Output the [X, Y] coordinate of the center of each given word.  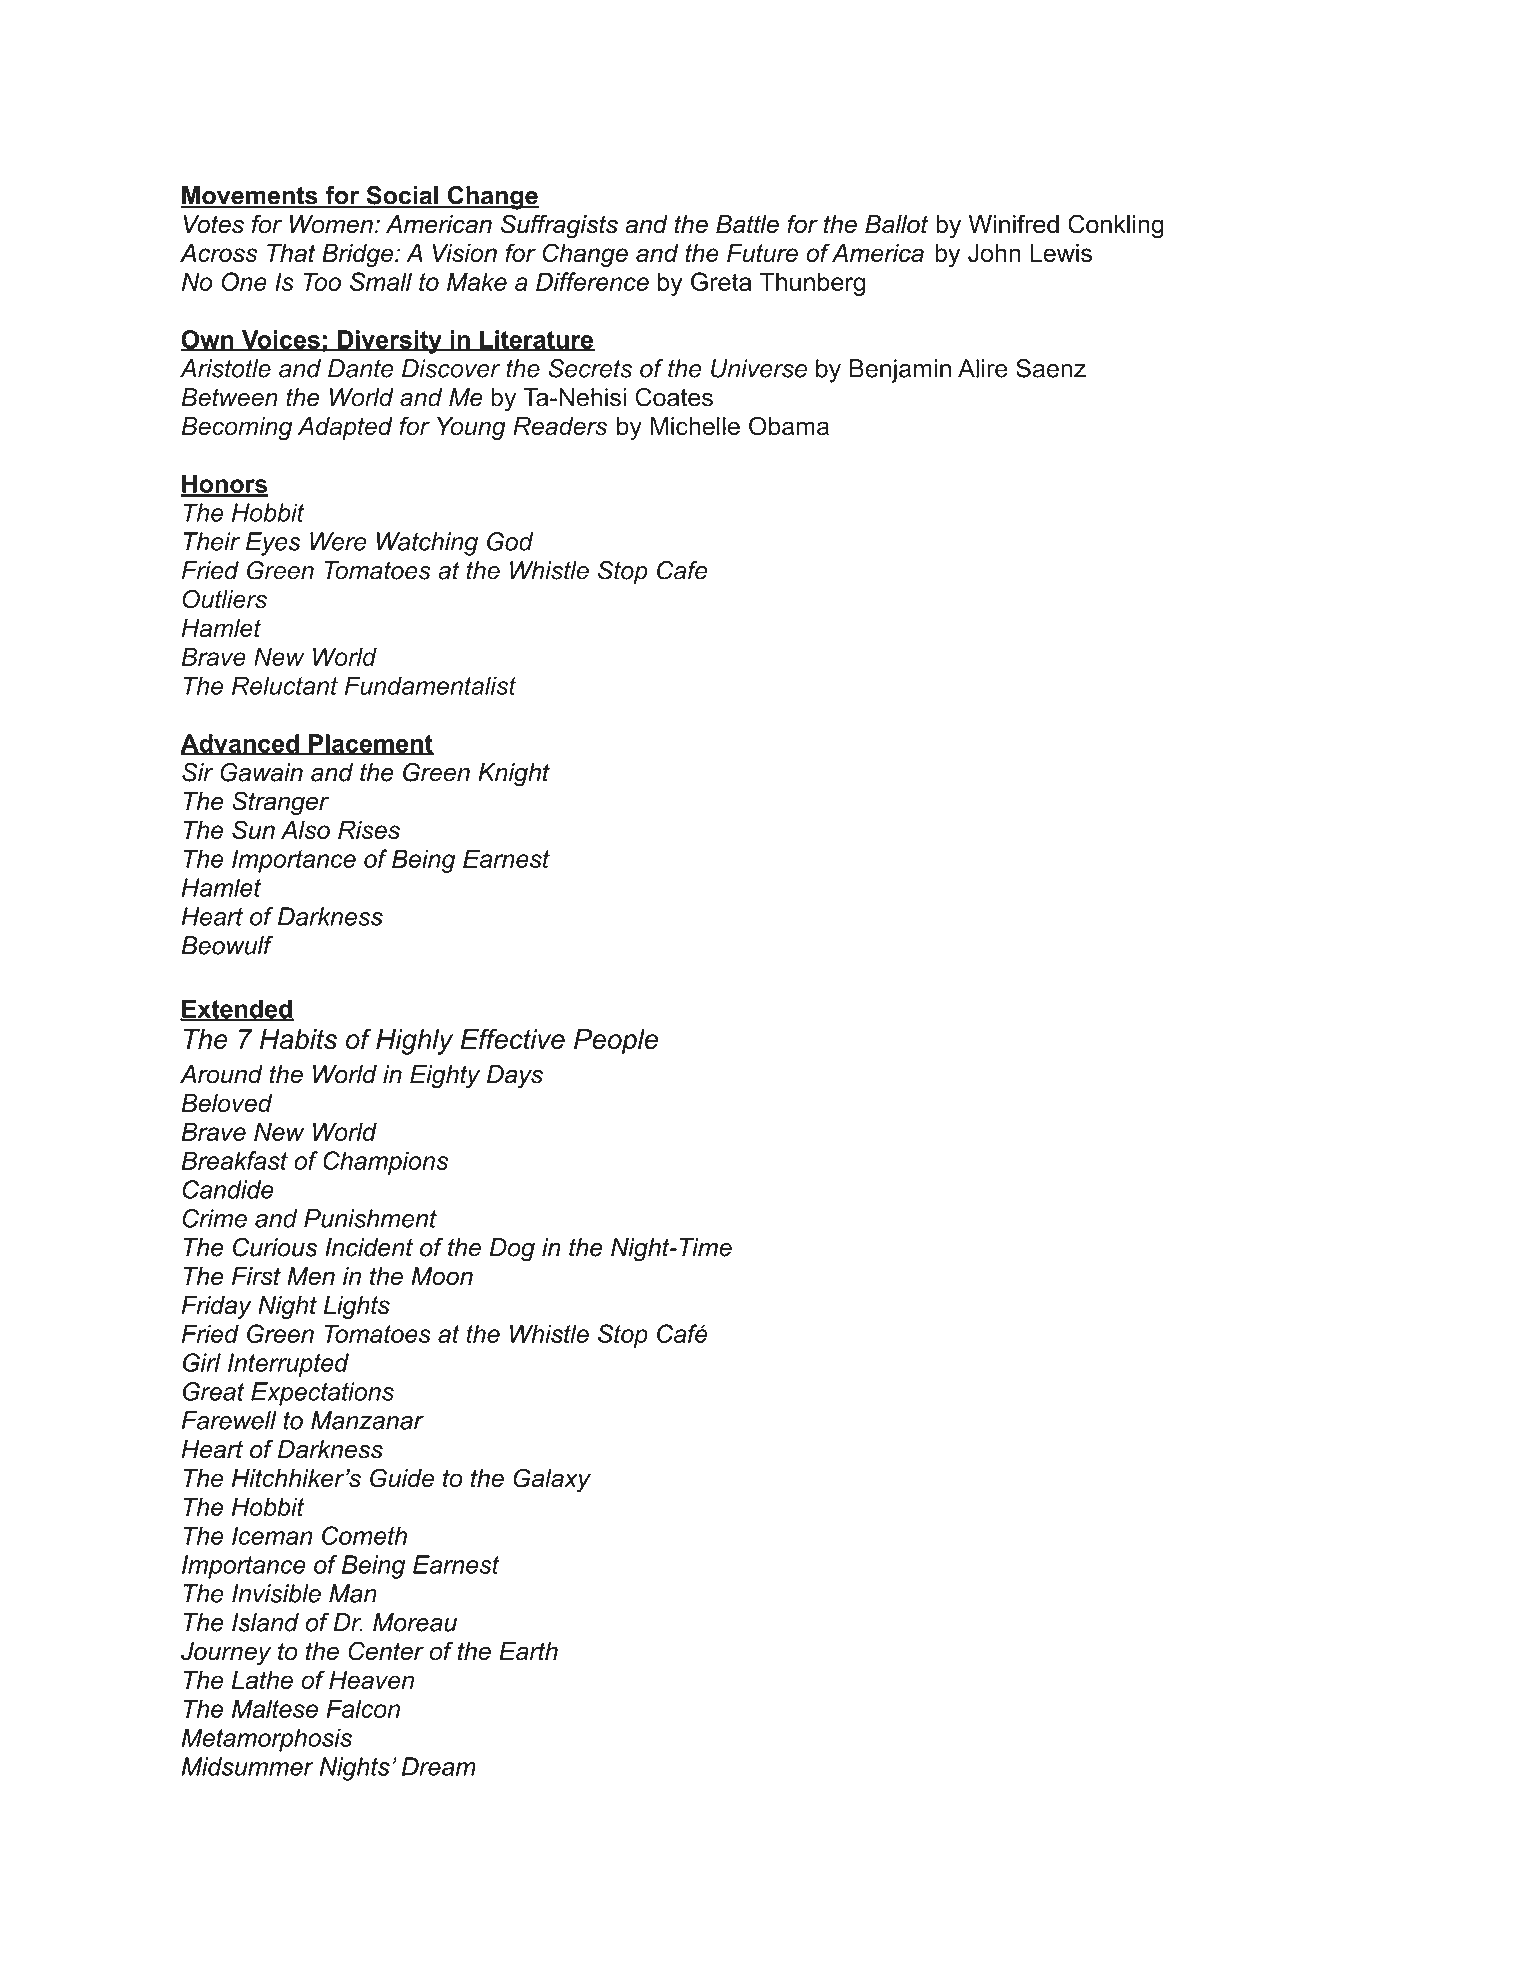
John [994, 253]
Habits [298, 1039]
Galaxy [552, 1480]
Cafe [682, 570]
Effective [513, 1039]
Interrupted [288, 1365]
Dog [512, 1250]
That [291, 253]
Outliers [225, 599]
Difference [592, 281]
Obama [789, 426]
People [616, 1042]
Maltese [275, 1708]
